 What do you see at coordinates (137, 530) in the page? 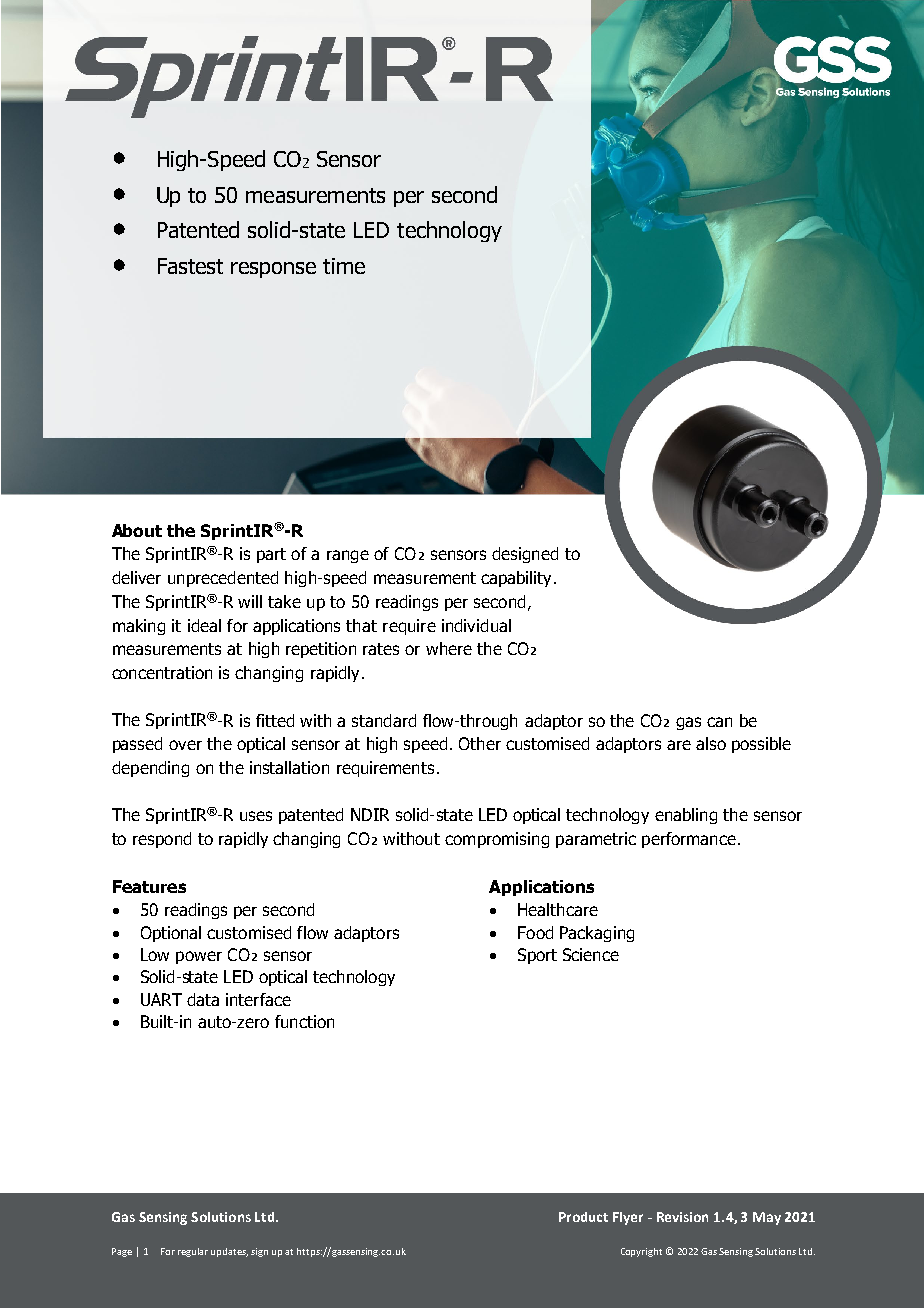
I see `About` at bounding box center [137, 530].
